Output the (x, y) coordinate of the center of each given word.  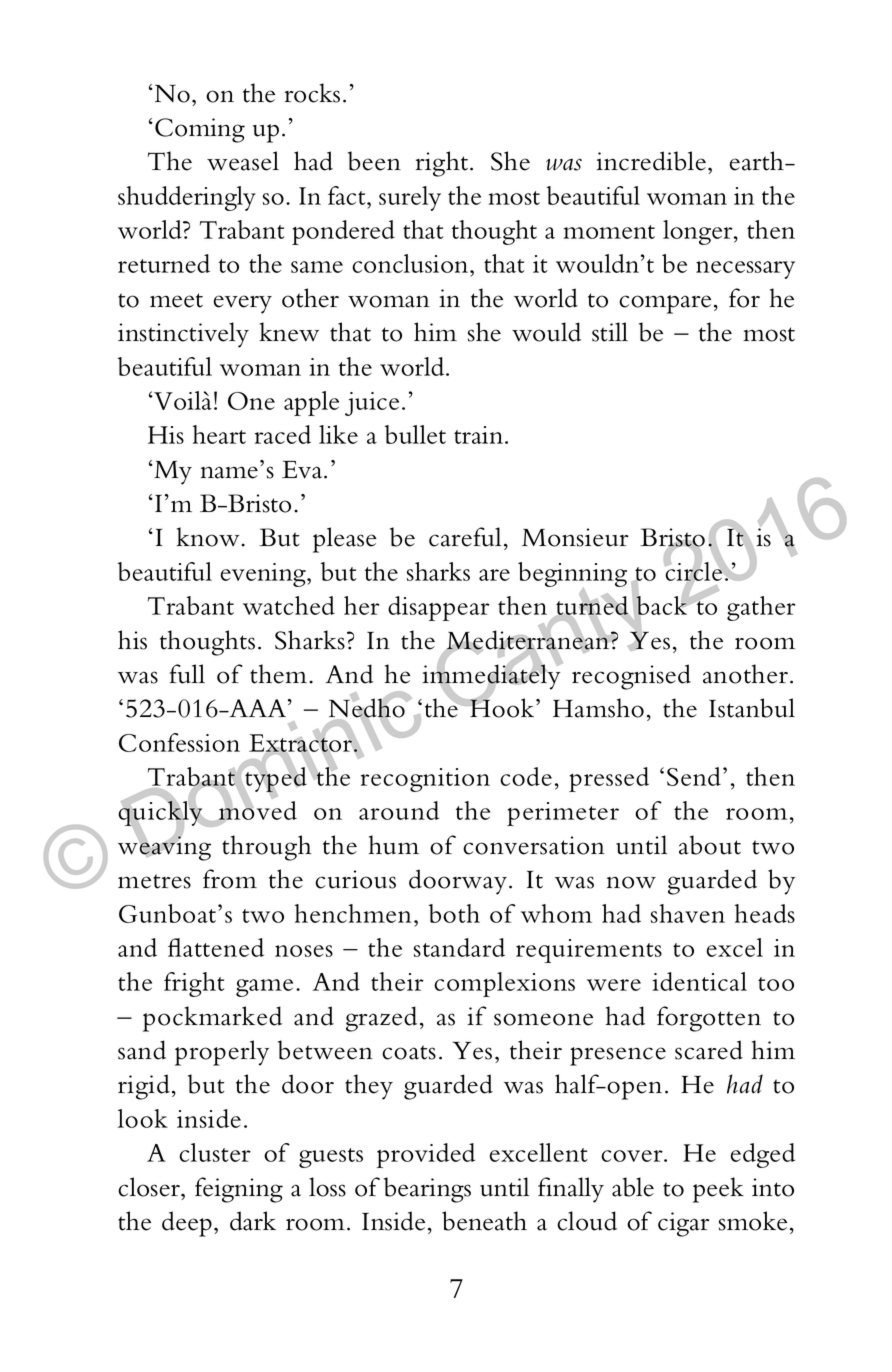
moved (257, 811)
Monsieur (575, 537)
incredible (651, 161)
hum (394, 845)
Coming (200, 130)
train (478, 435)
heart (219, 434)
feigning (239, 1190)
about (710, 845)
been (374, 161)
